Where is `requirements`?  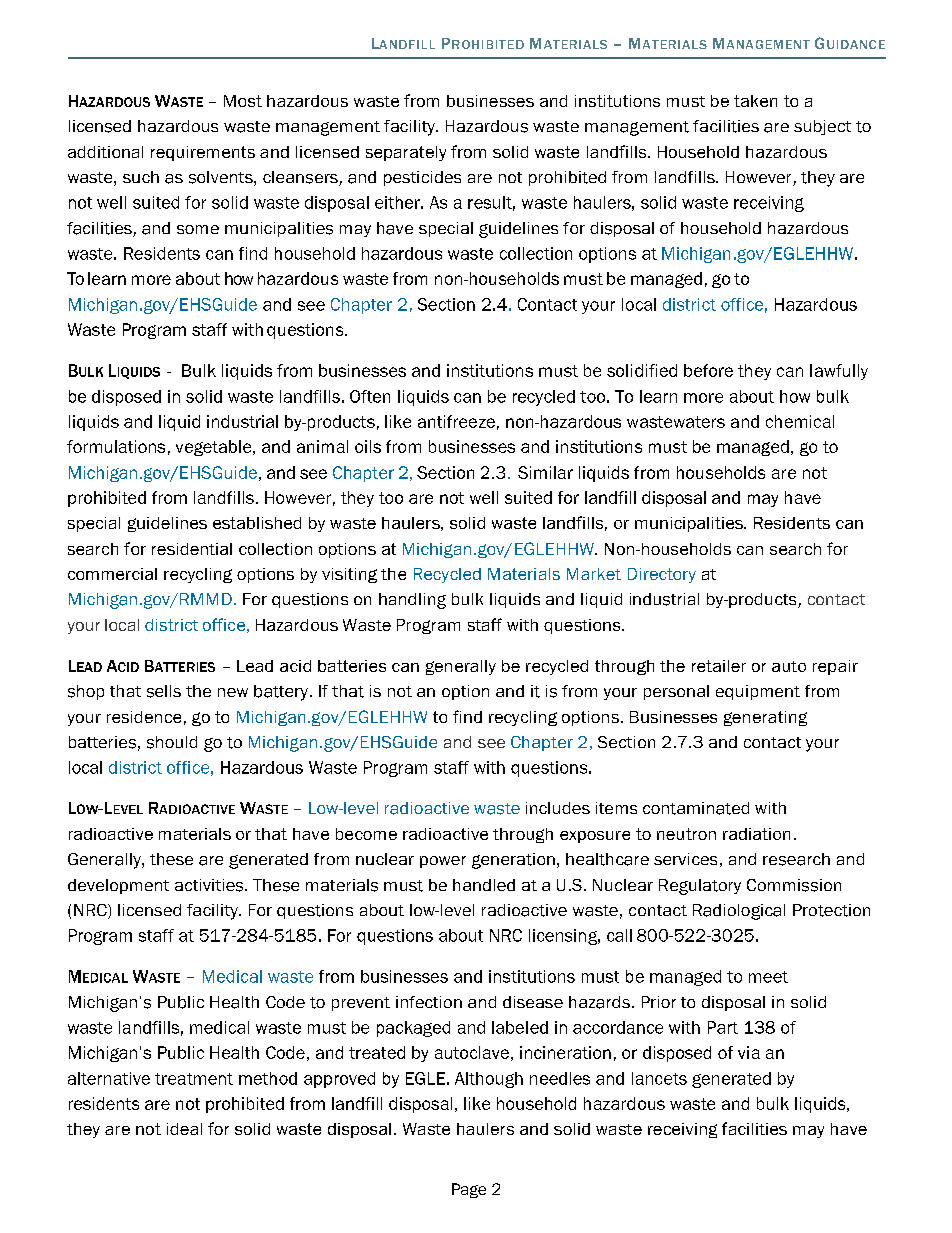
requirements is located at coordinates (203, 153).
